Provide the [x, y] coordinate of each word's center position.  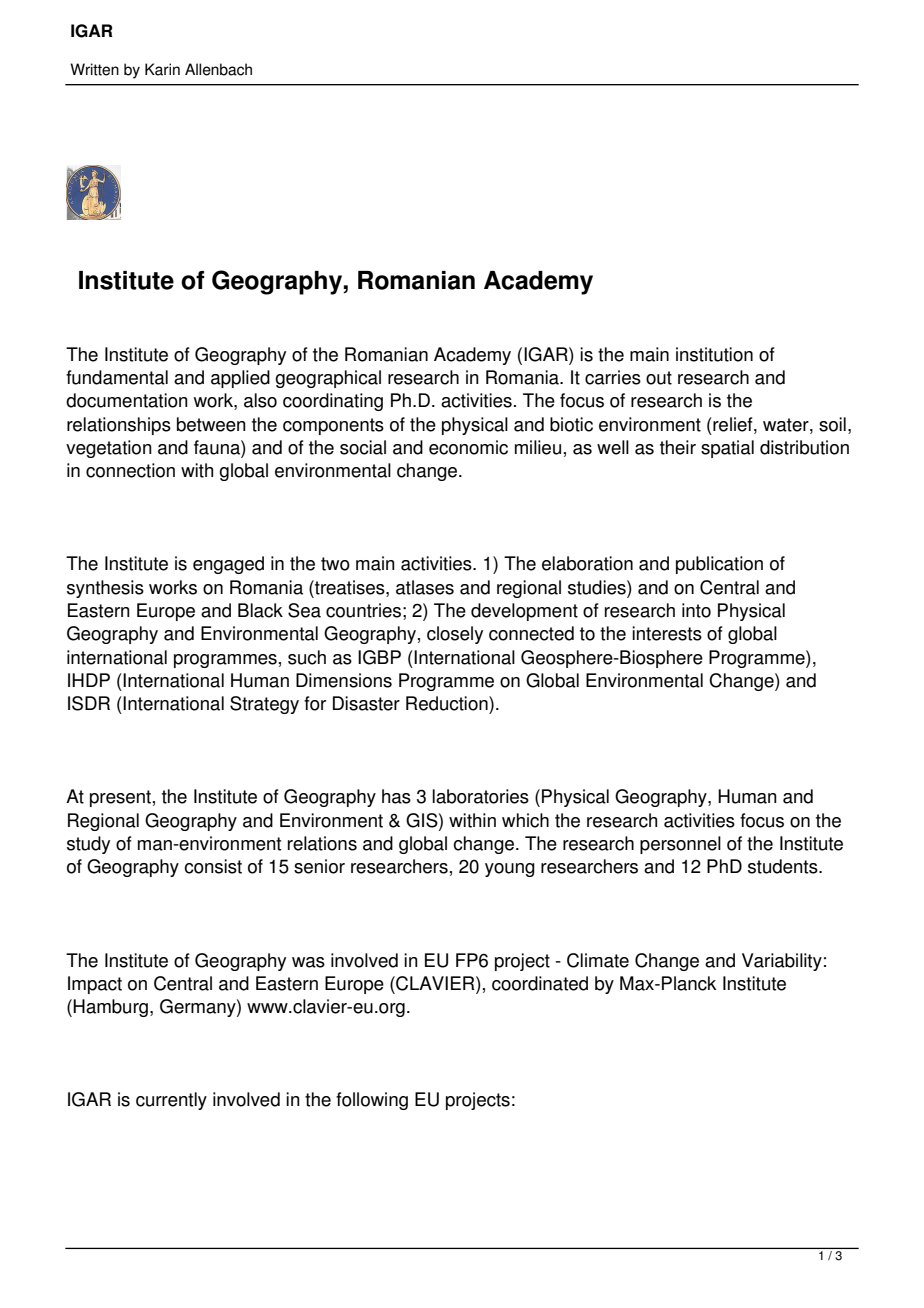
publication [719, 565]
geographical [328, 379]
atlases [425, 587]
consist [213, 866]
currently [171, 1101]
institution [714, 354]
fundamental [117, 377]
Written [94, 69]
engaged [228, 565]
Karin [162, 69]
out [659, 378]
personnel [680, 845]
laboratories [480, 796]
